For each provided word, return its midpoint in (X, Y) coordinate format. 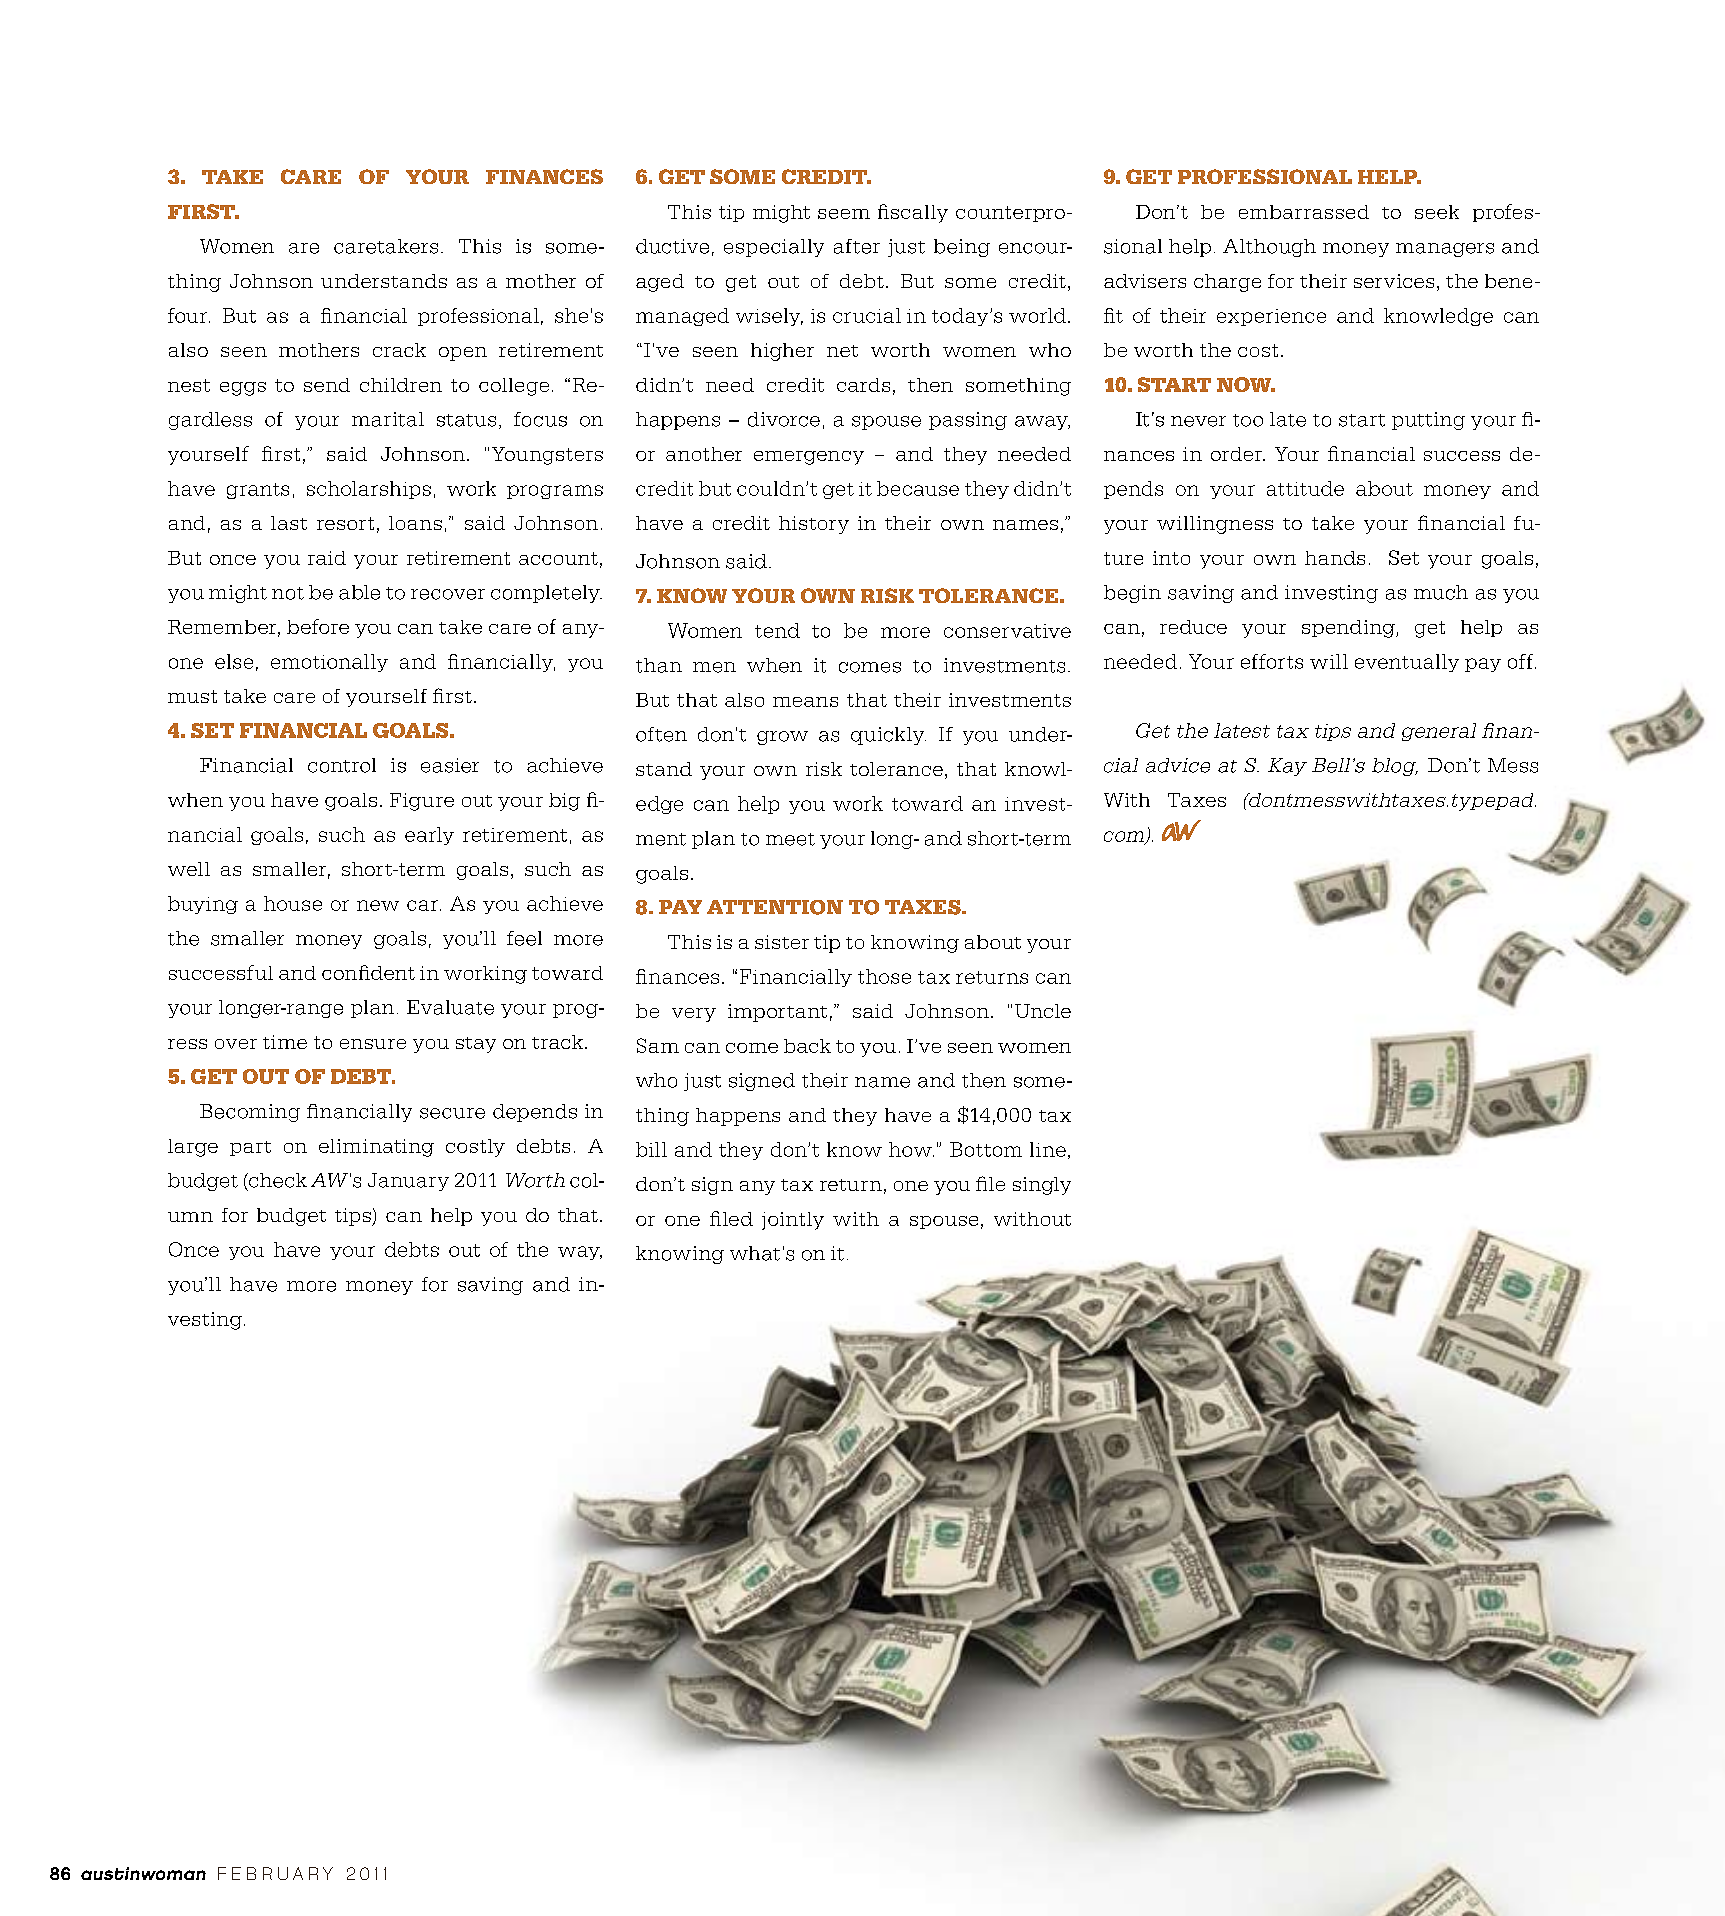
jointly (793, 1221)
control (342, 765)
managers (1445, 250)
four (189, 315)
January (408, 1182)
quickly (888, 736)
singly (1042, 1186)
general (1439, 732)
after (857, 246)
